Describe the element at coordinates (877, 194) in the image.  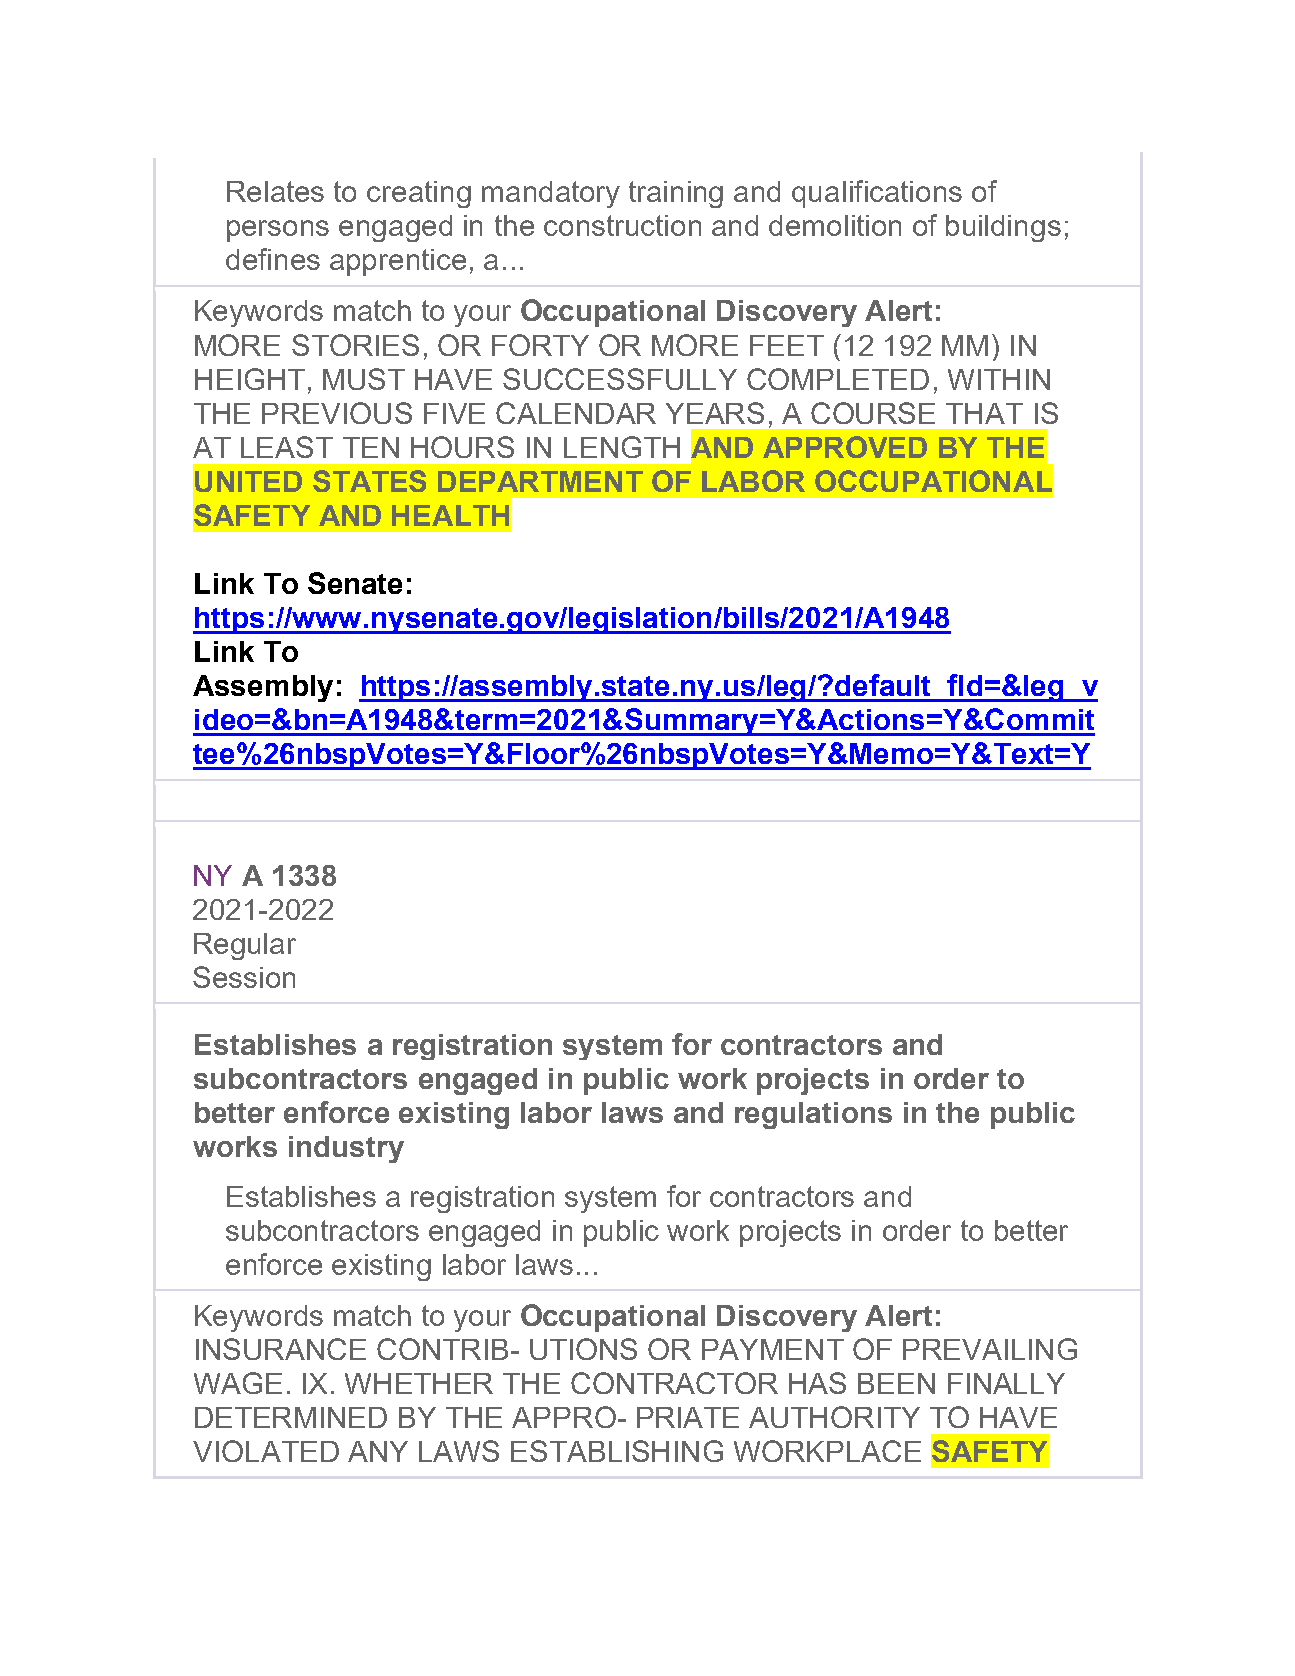
I see `qualifications` at that location.
